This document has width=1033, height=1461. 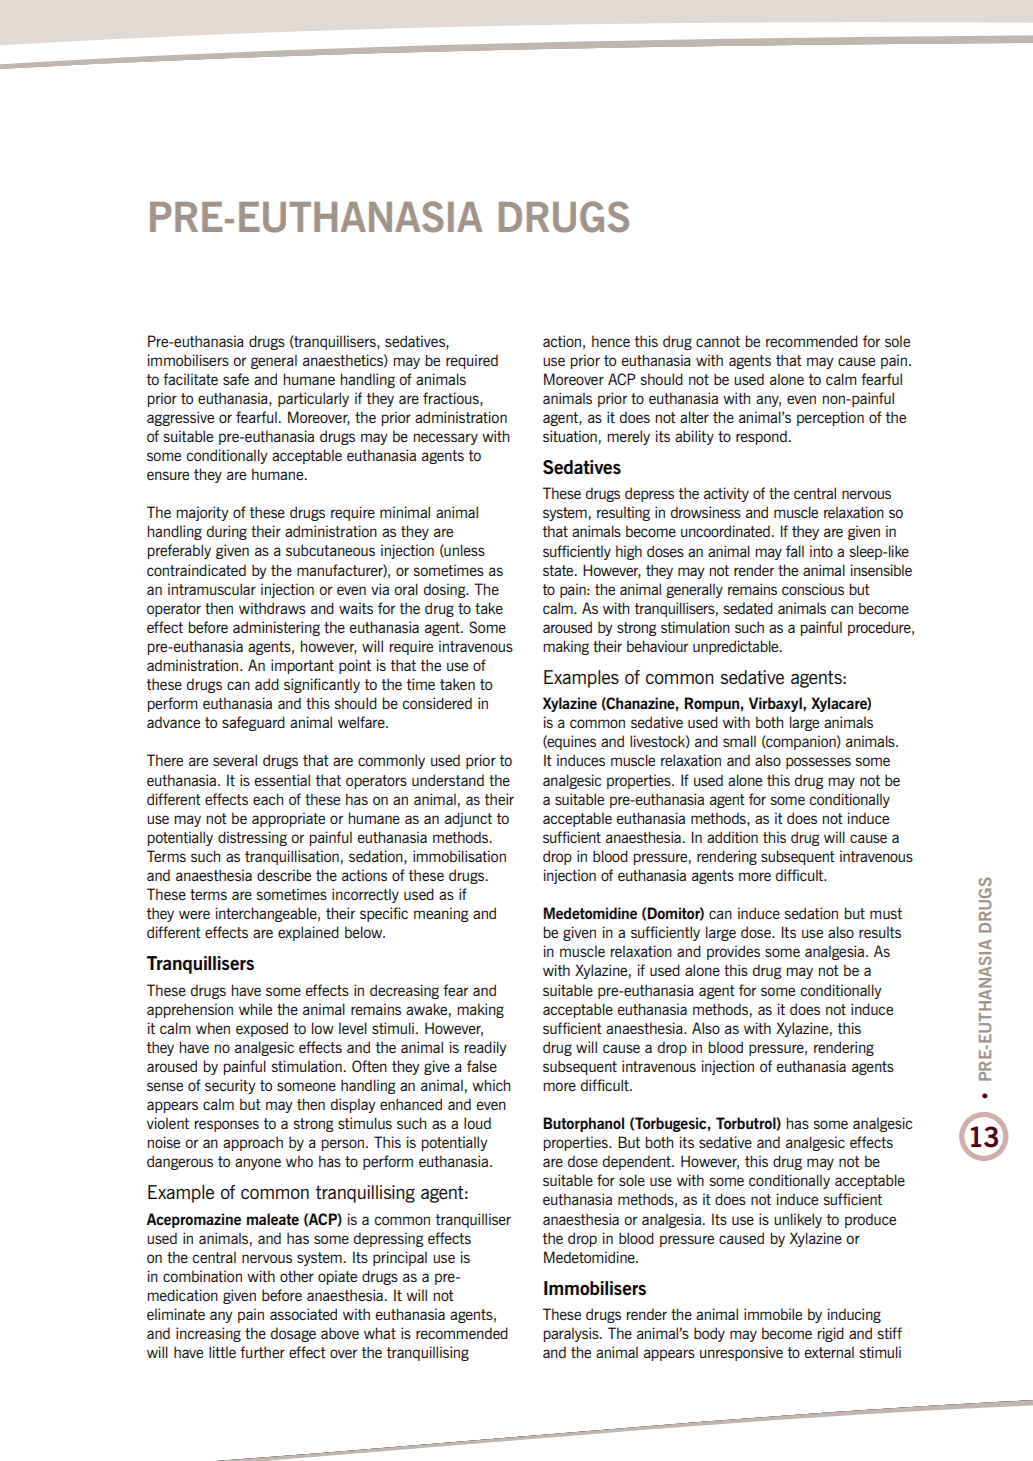 I want to click on unpredictable, so click(x=737, y=647).
